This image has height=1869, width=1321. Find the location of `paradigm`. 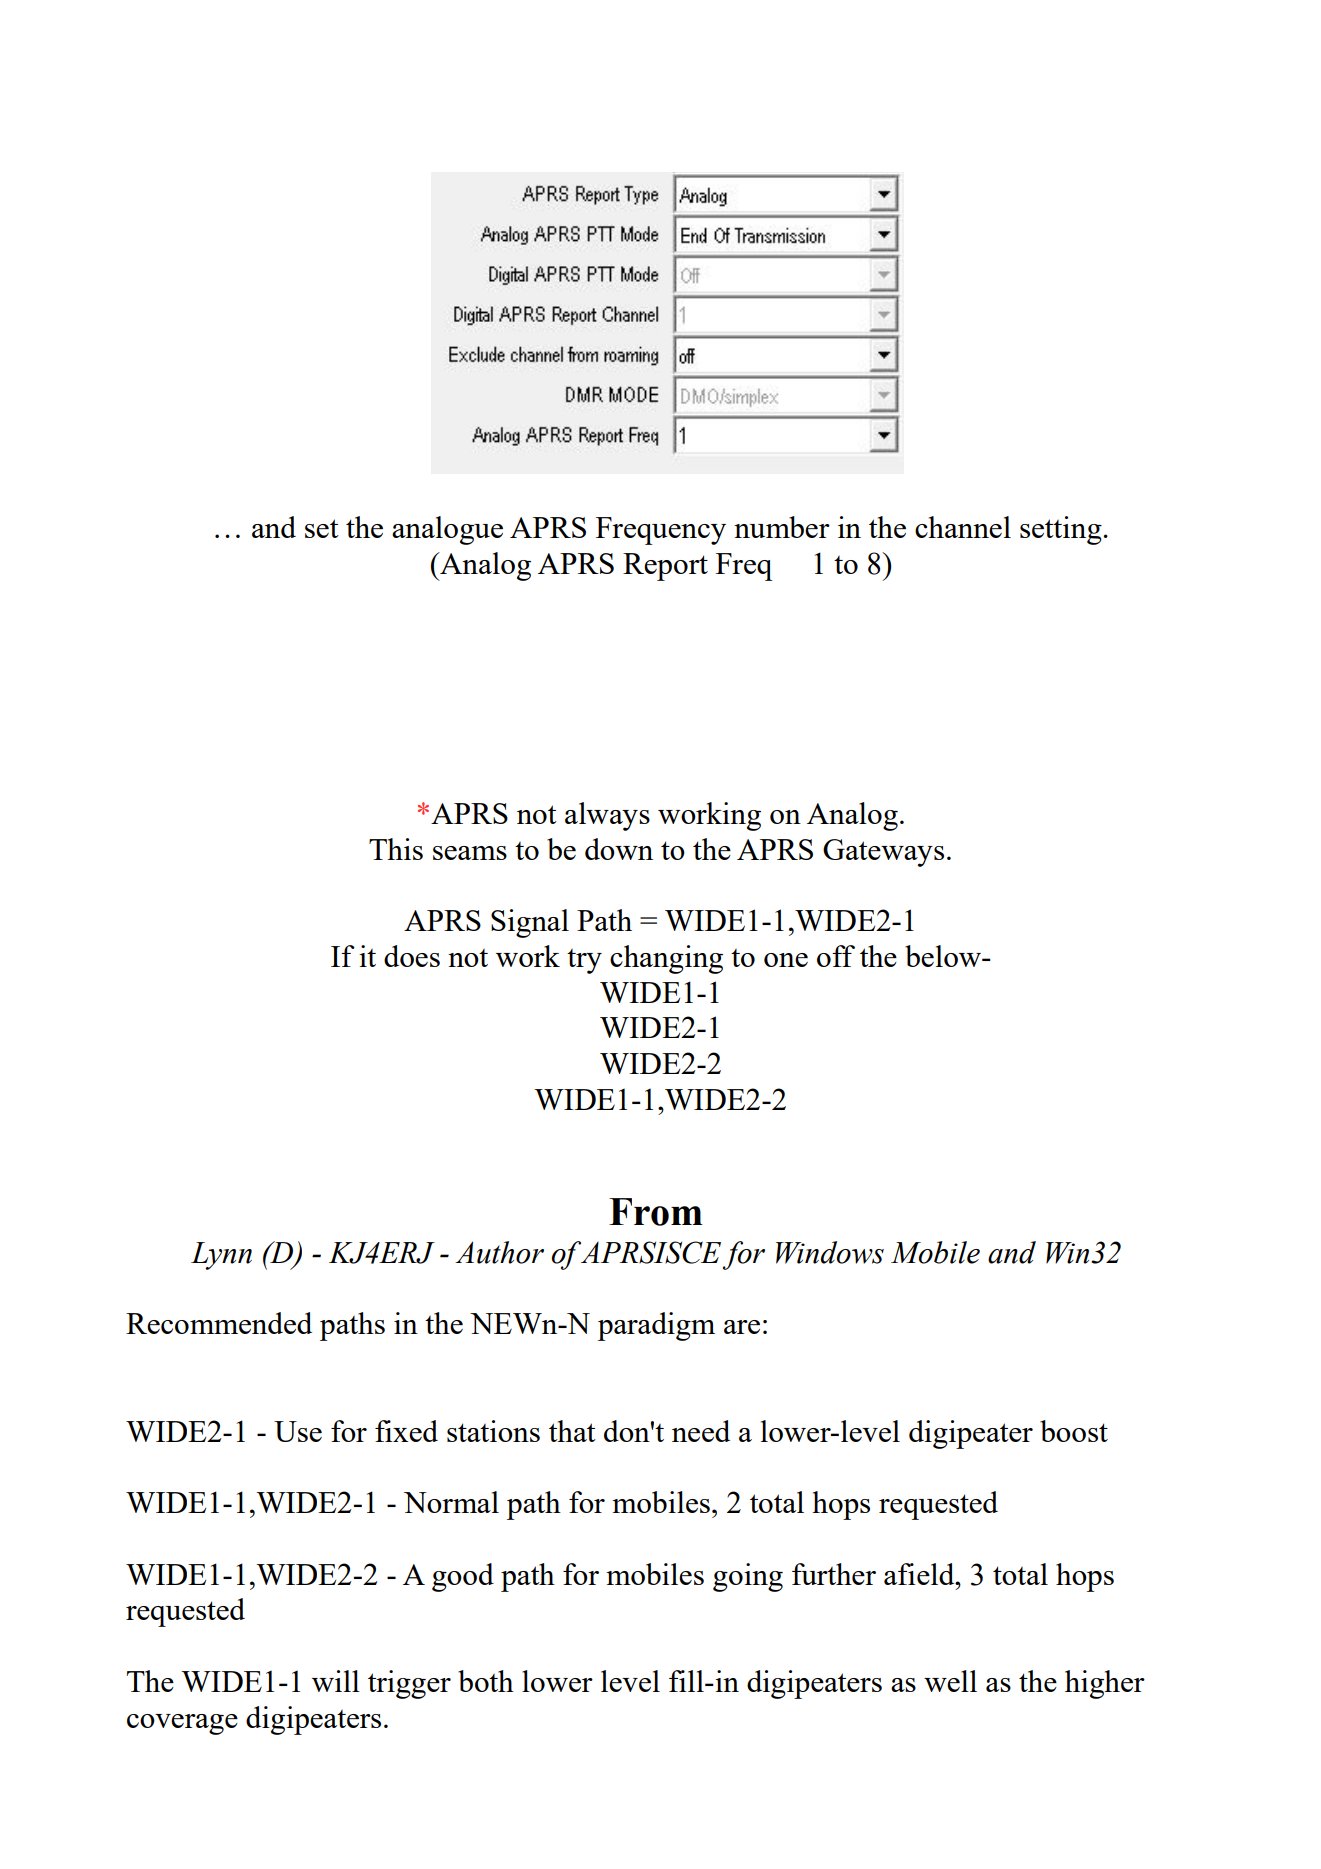

paradigm is located at coordinates (656, 1326).
